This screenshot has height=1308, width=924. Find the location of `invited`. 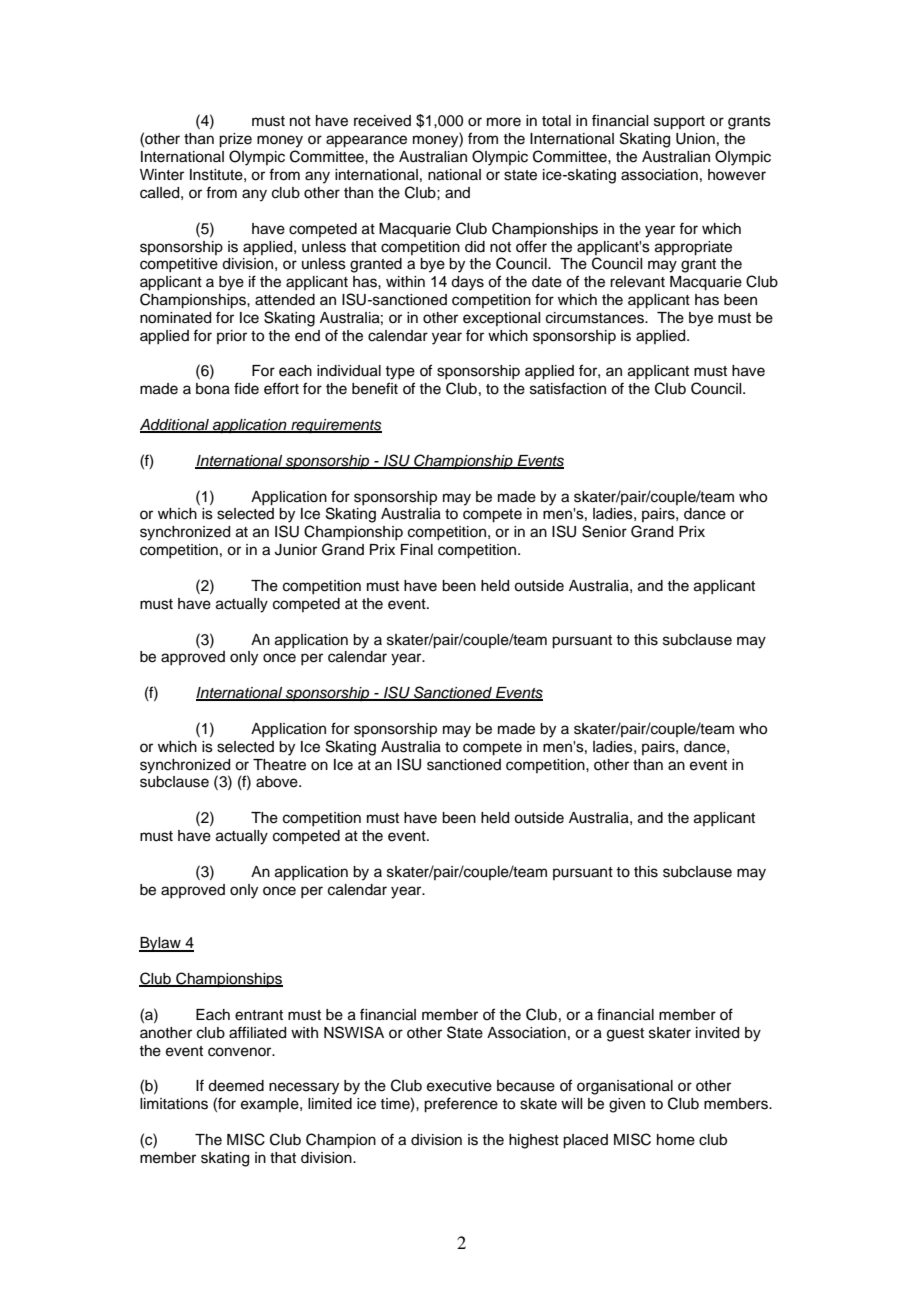

invited is located at coordinates (717, 1033).
